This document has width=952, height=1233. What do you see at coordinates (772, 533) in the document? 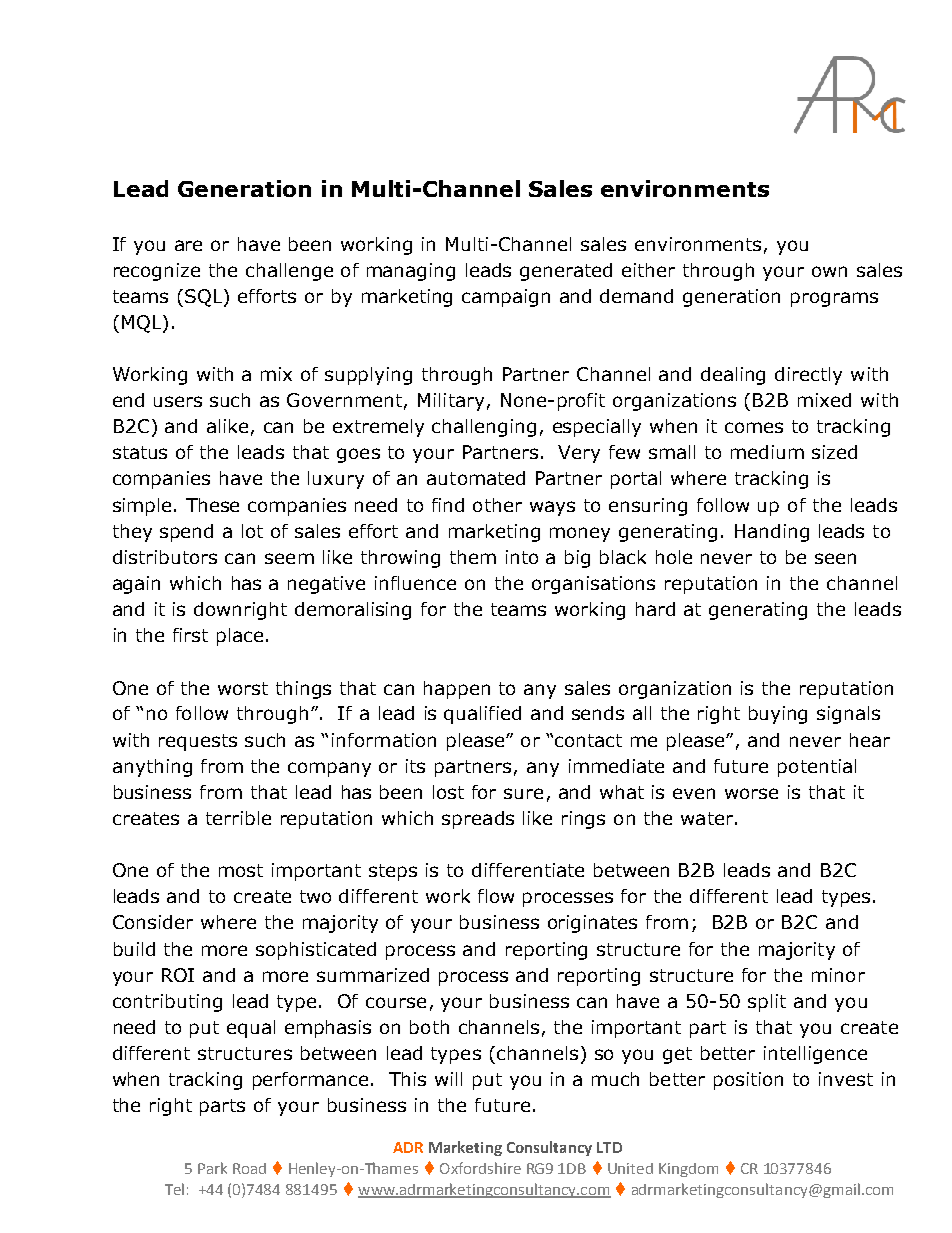
I see `Handing` at bounding box center [772, 533].
